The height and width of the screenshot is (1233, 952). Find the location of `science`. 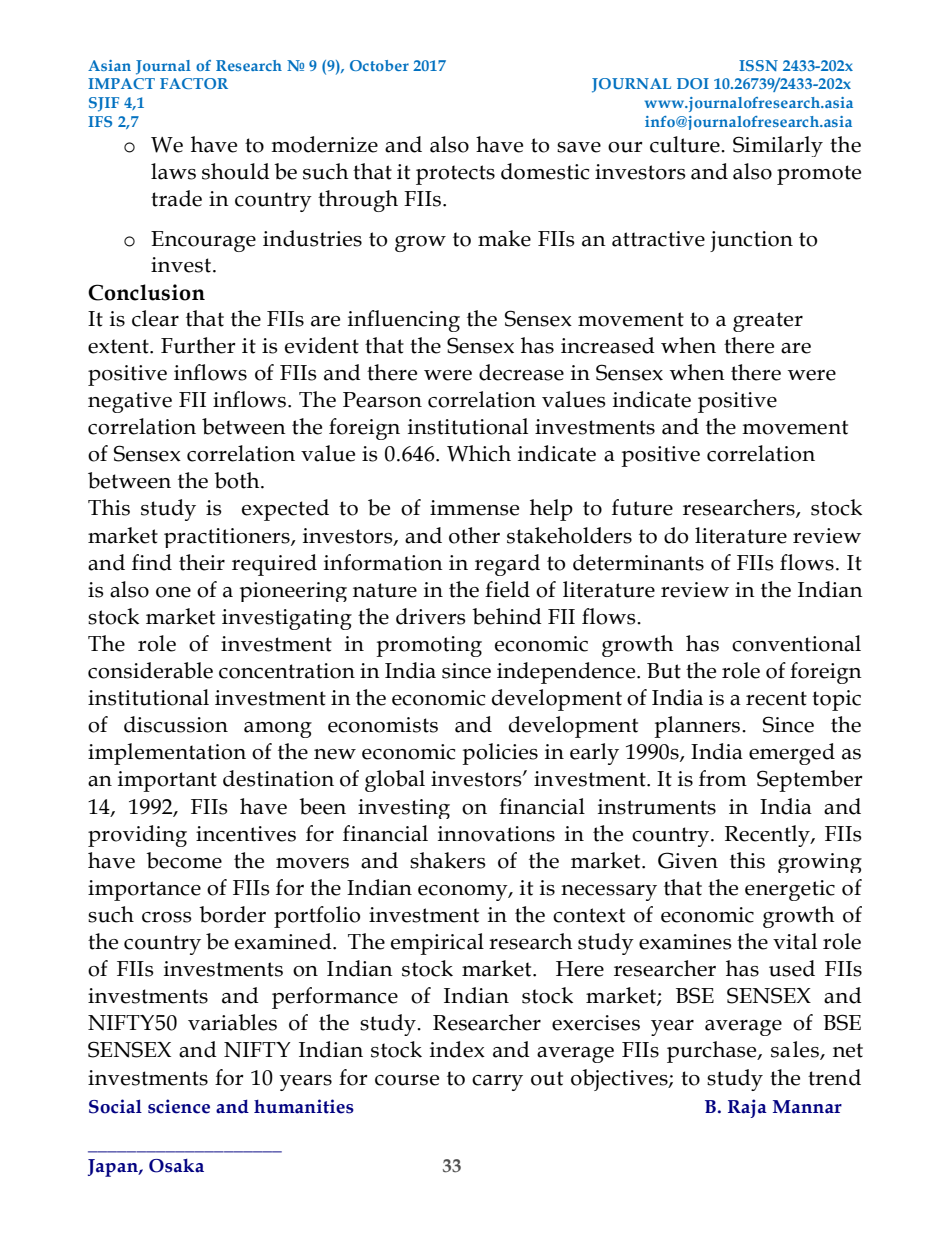

science is located at coordinates (179, 1106).
